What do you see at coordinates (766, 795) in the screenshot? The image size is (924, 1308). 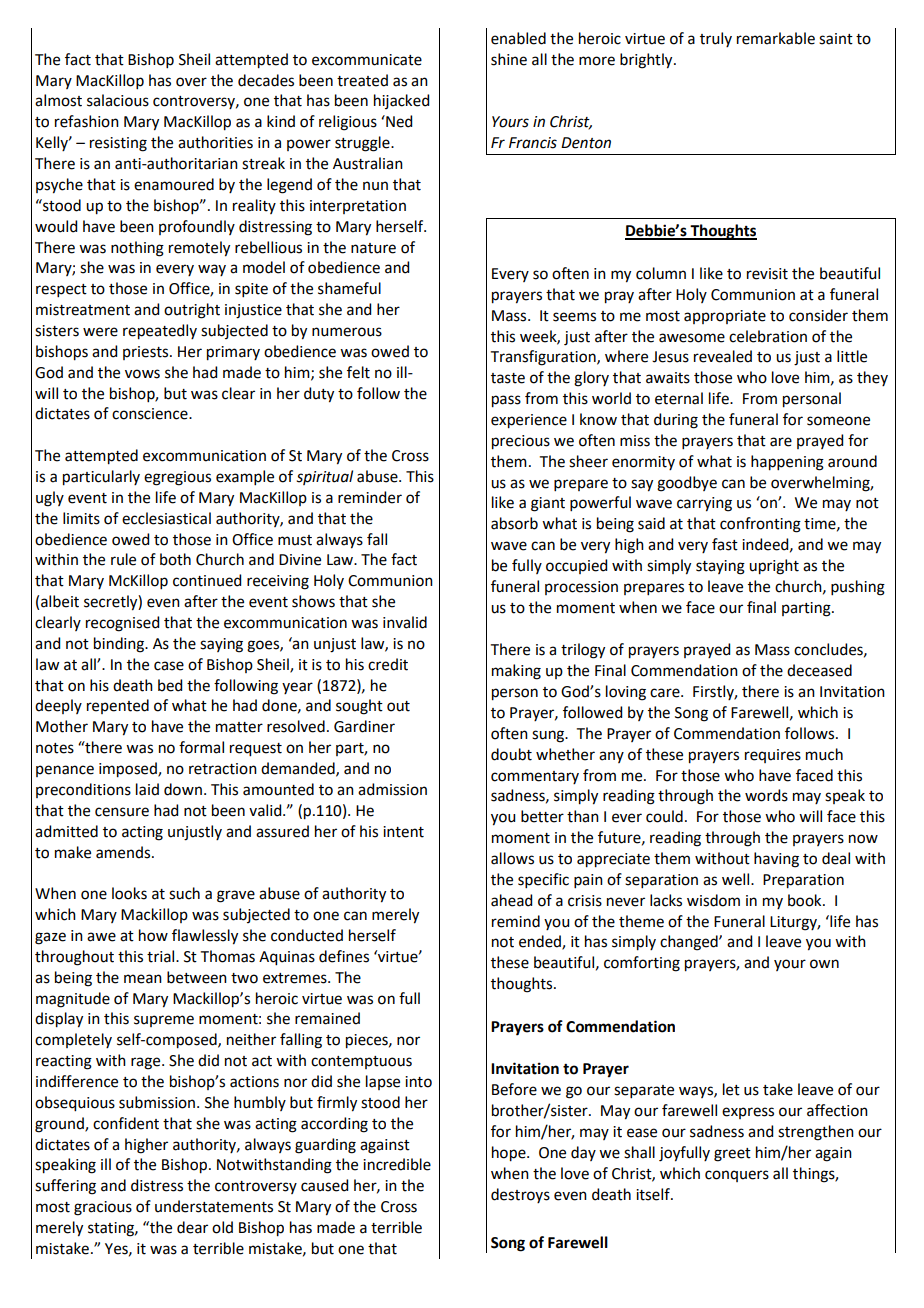 I see `words` at bounding box center [766, 795].
